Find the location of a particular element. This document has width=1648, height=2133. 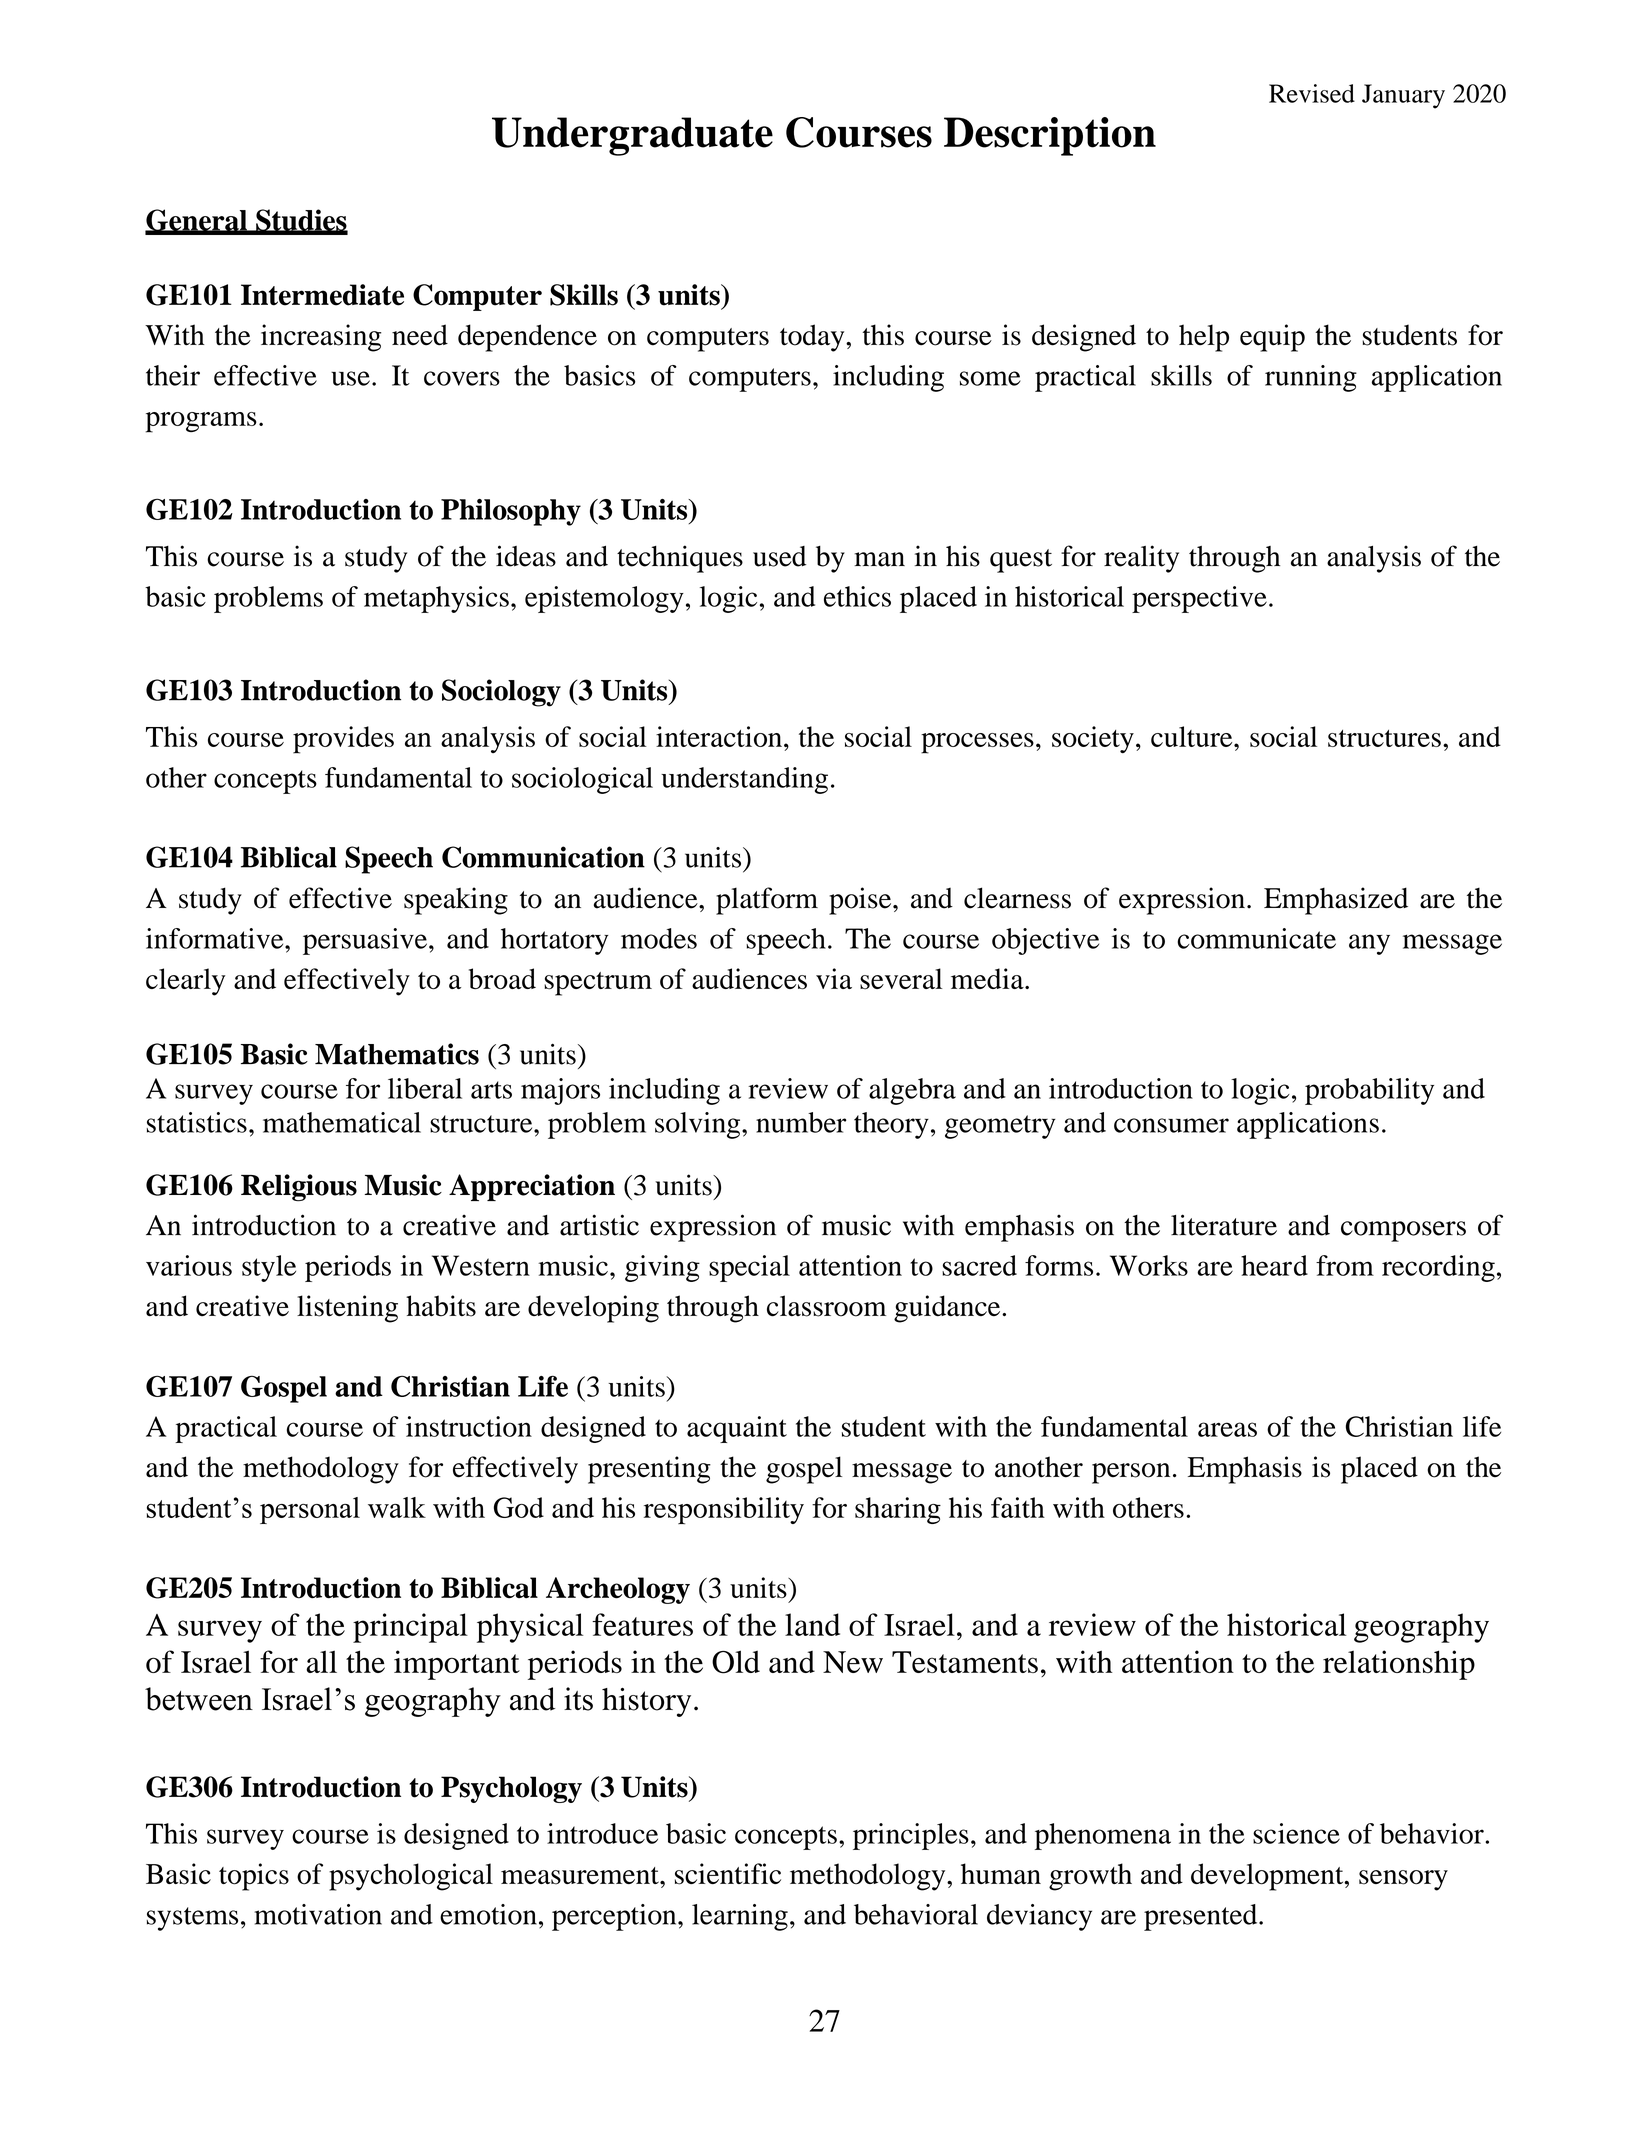

walk is located at coordinates (397, 1507).
